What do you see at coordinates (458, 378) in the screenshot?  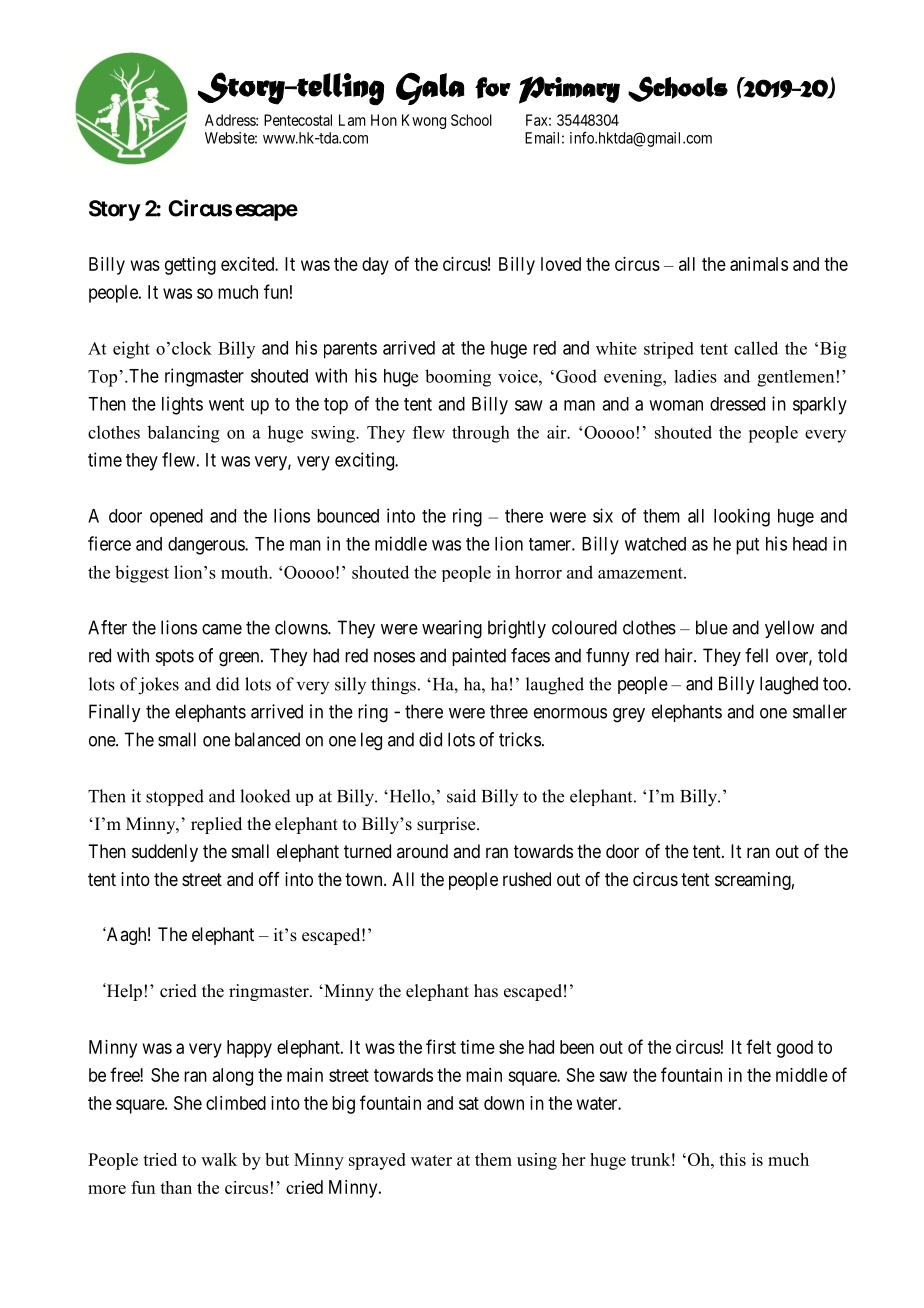 I see `booming` at bounding box center [458, 378].
